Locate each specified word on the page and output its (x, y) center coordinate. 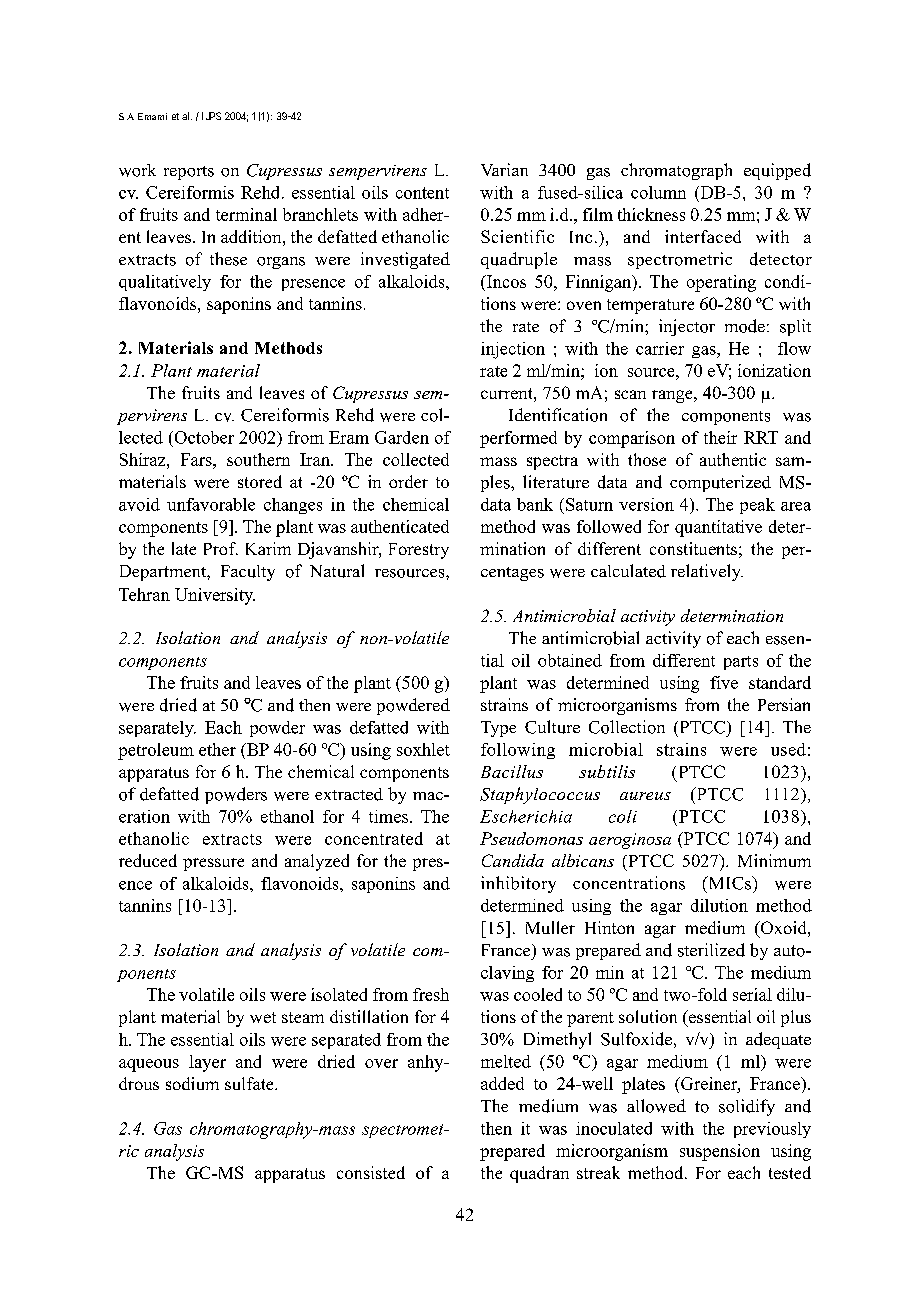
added (502, 1083)
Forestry (419, 551)
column (658, 192)
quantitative (718, 528)
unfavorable (211, 504)
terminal (246, 214)
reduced (148, 860)
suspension (720, 1152)
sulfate (250, 1083)
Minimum (774, 860)
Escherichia (526, 816)
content (422, 193)
